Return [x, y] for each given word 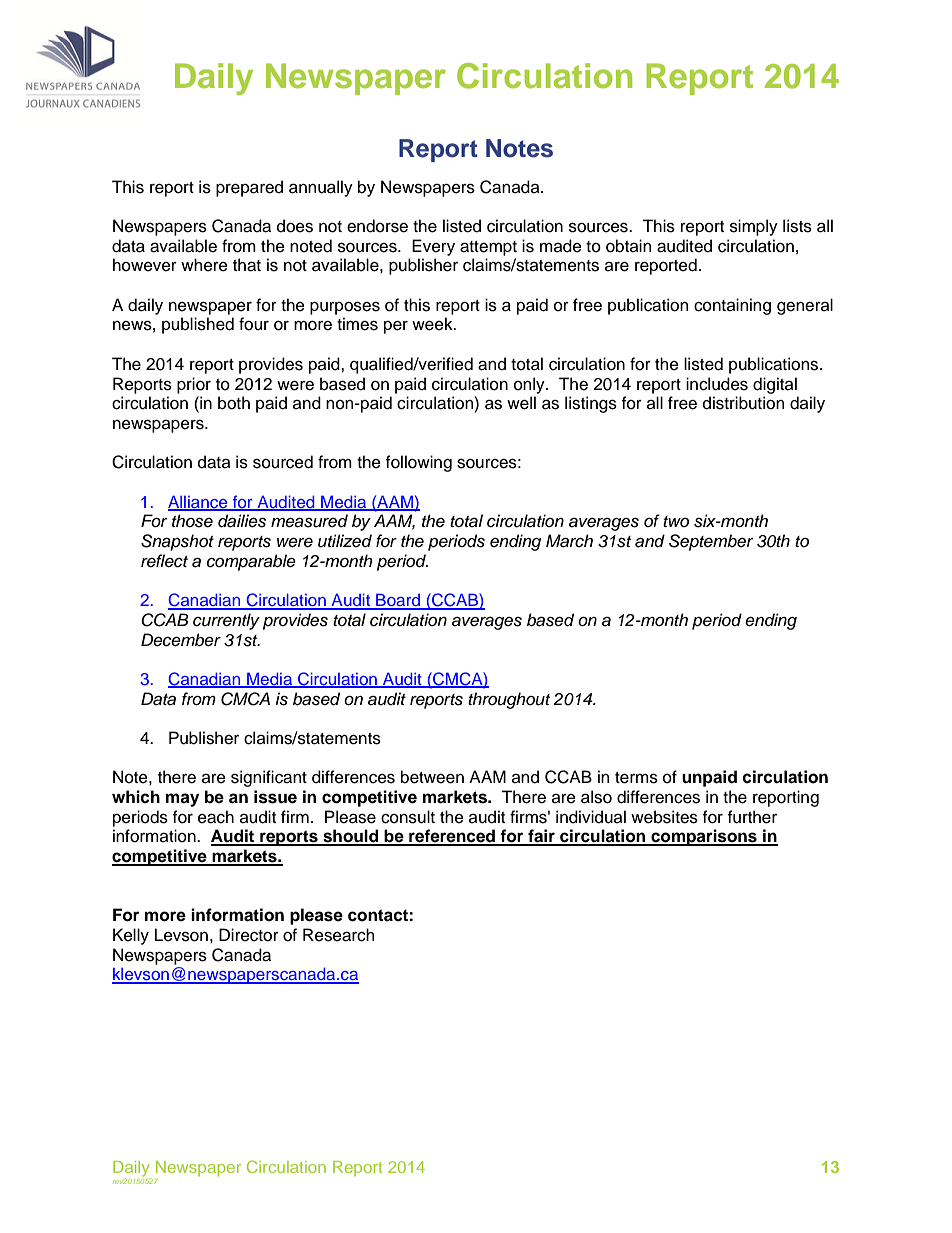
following [419, 463]
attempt [488, 248]
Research [338, 935]
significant [269, 778]
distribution [743, 403]
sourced [283, 462]
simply [754, 227]
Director [249, 935]
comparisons [704, 837]
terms [636, 778]
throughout [509, 700]
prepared [249, 188]
